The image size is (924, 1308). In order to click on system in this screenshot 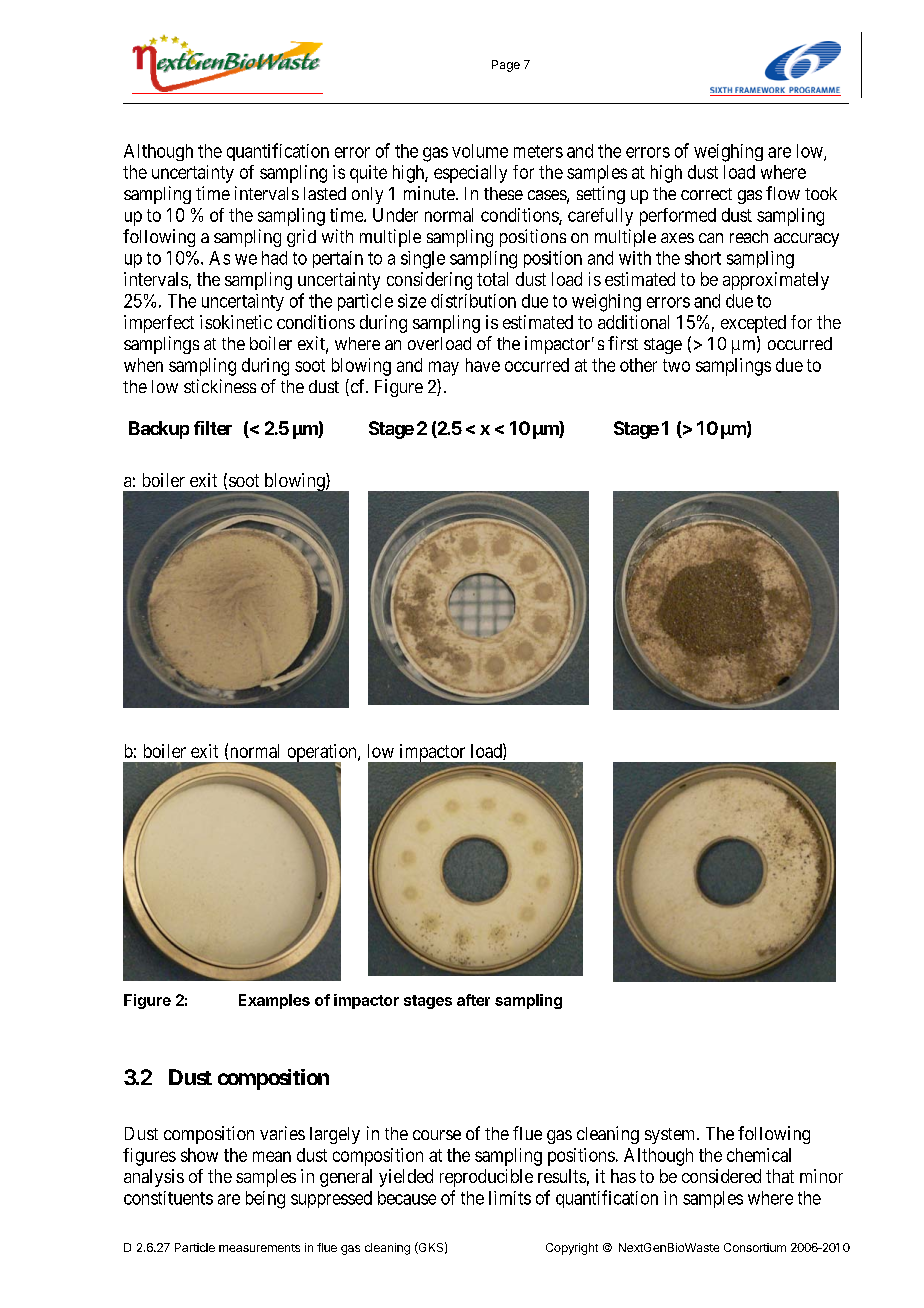, I will do `click(671, 1136)`.
